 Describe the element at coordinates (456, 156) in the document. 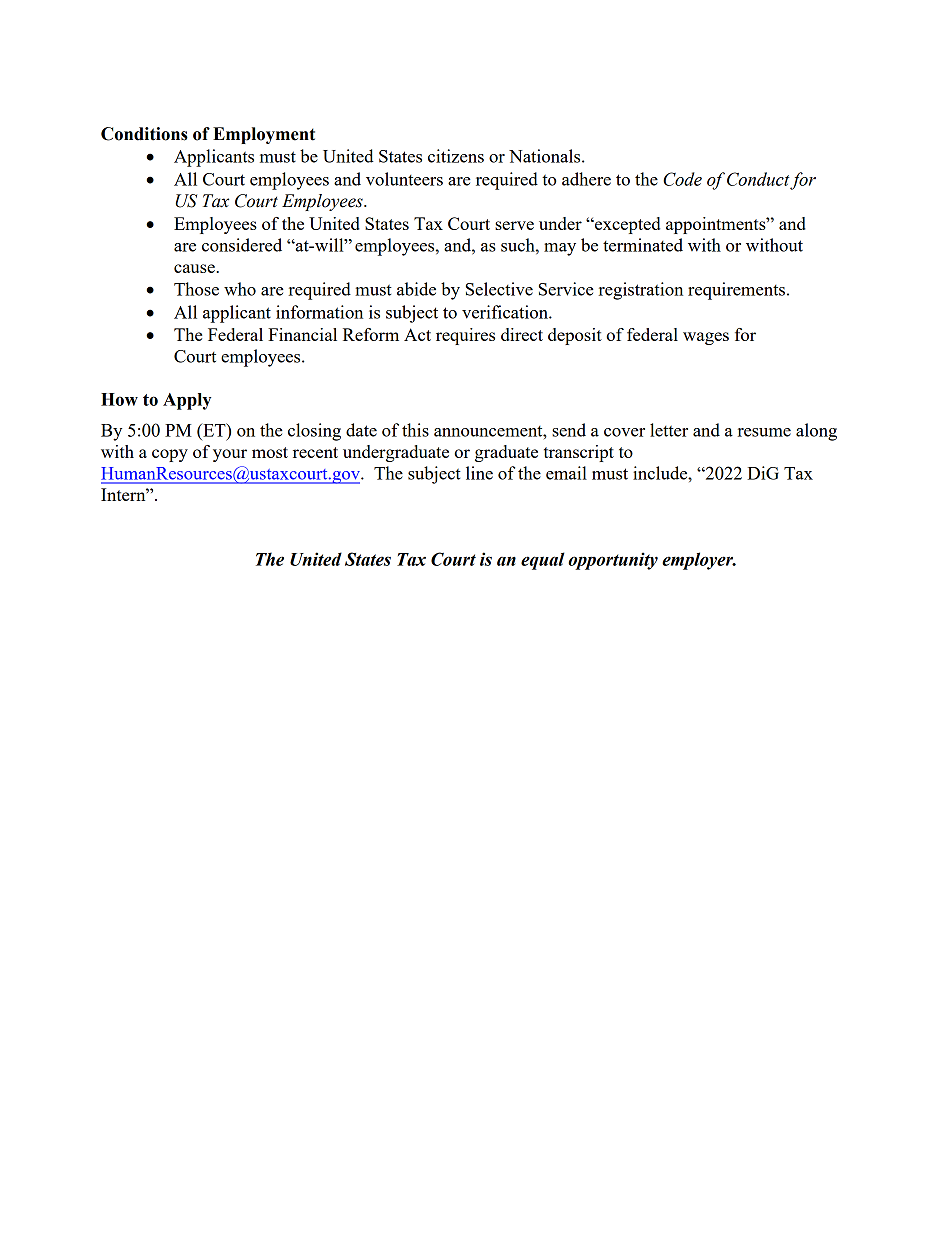

I see `citizens` at that location.
